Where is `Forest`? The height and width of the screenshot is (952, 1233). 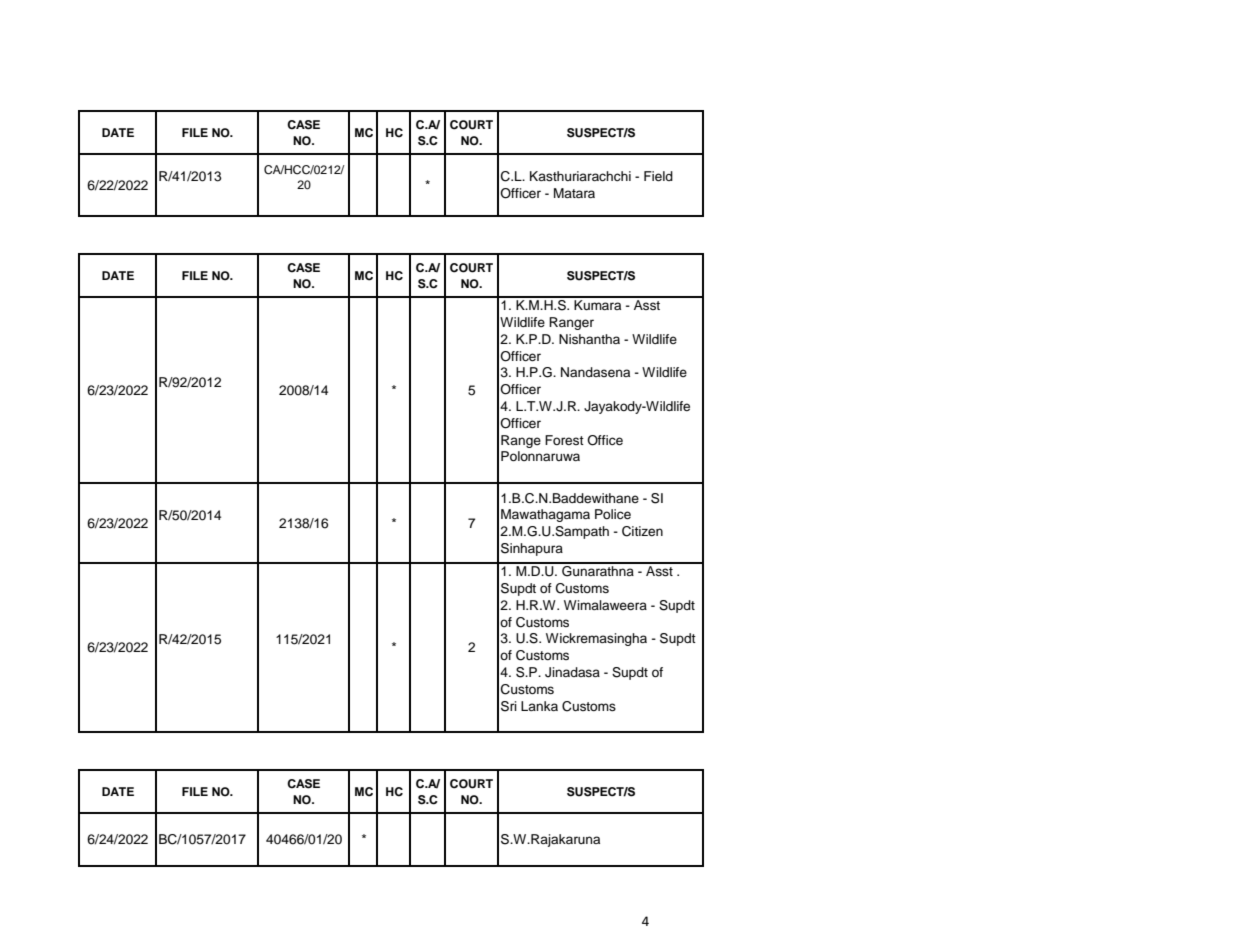 Forest is located at coordinates (564, 440).
